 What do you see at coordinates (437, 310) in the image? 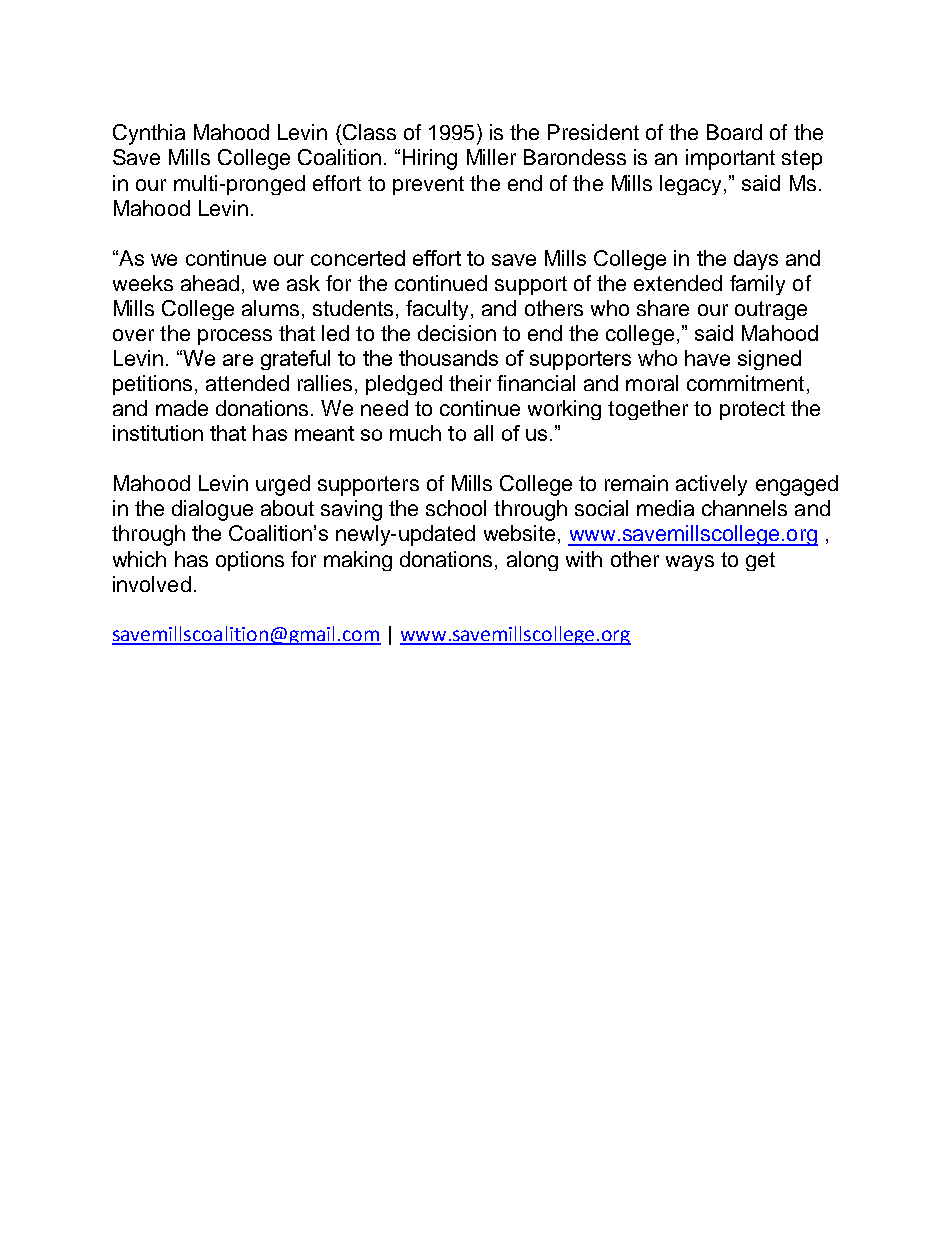
I see `faculty` at bounding box center [437, 310].
